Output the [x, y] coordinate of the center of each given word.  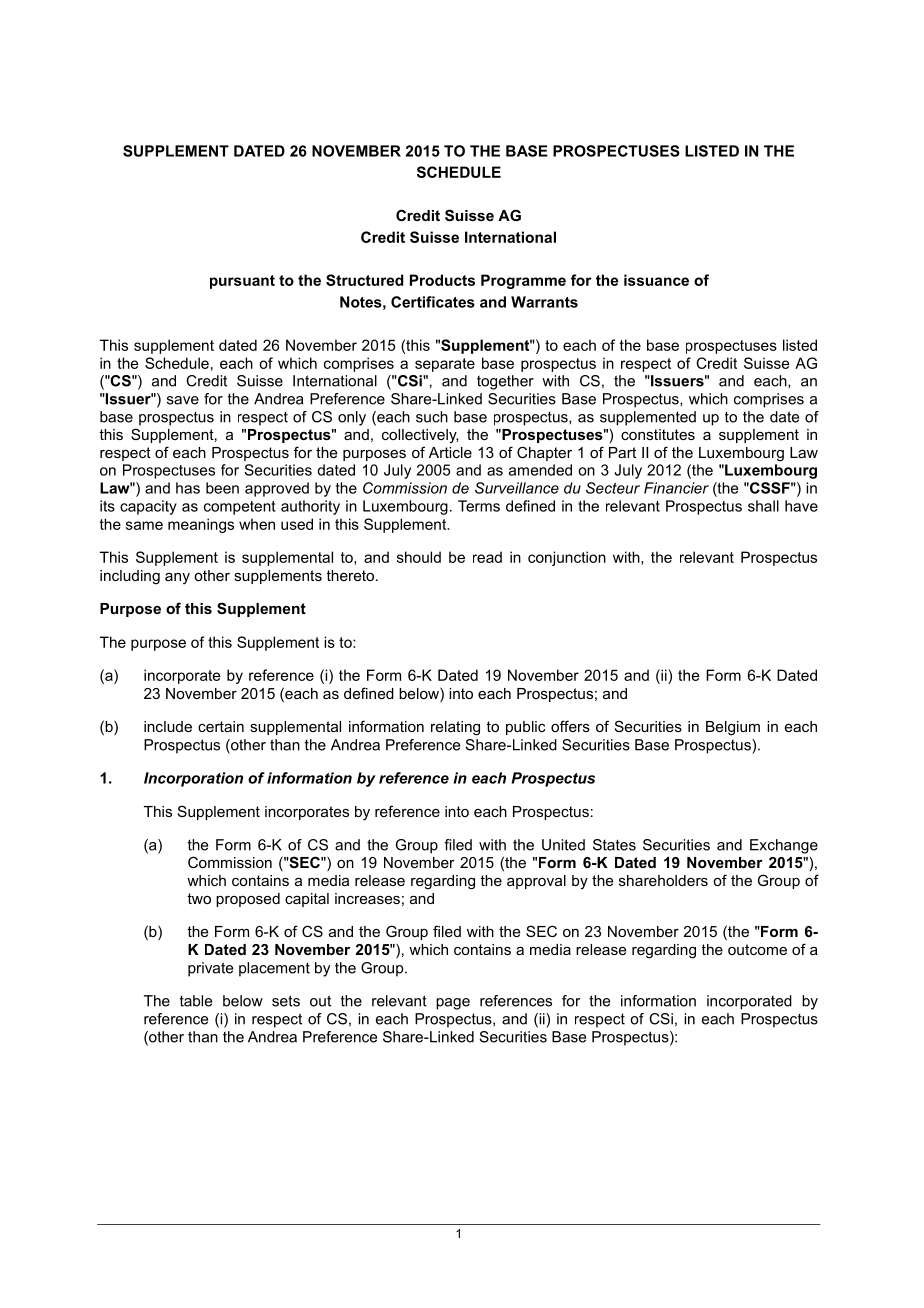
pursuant [242, 282]
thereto [352, 575]
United [563, 845]
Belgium [733, 728]
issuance [656, 280]
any [177, 578]
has [188, 488]
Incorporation [193, 779]
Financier [676, 488]
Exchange [784, 846]
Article [450, 452]
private [210, 969]
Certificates [433, 302]
